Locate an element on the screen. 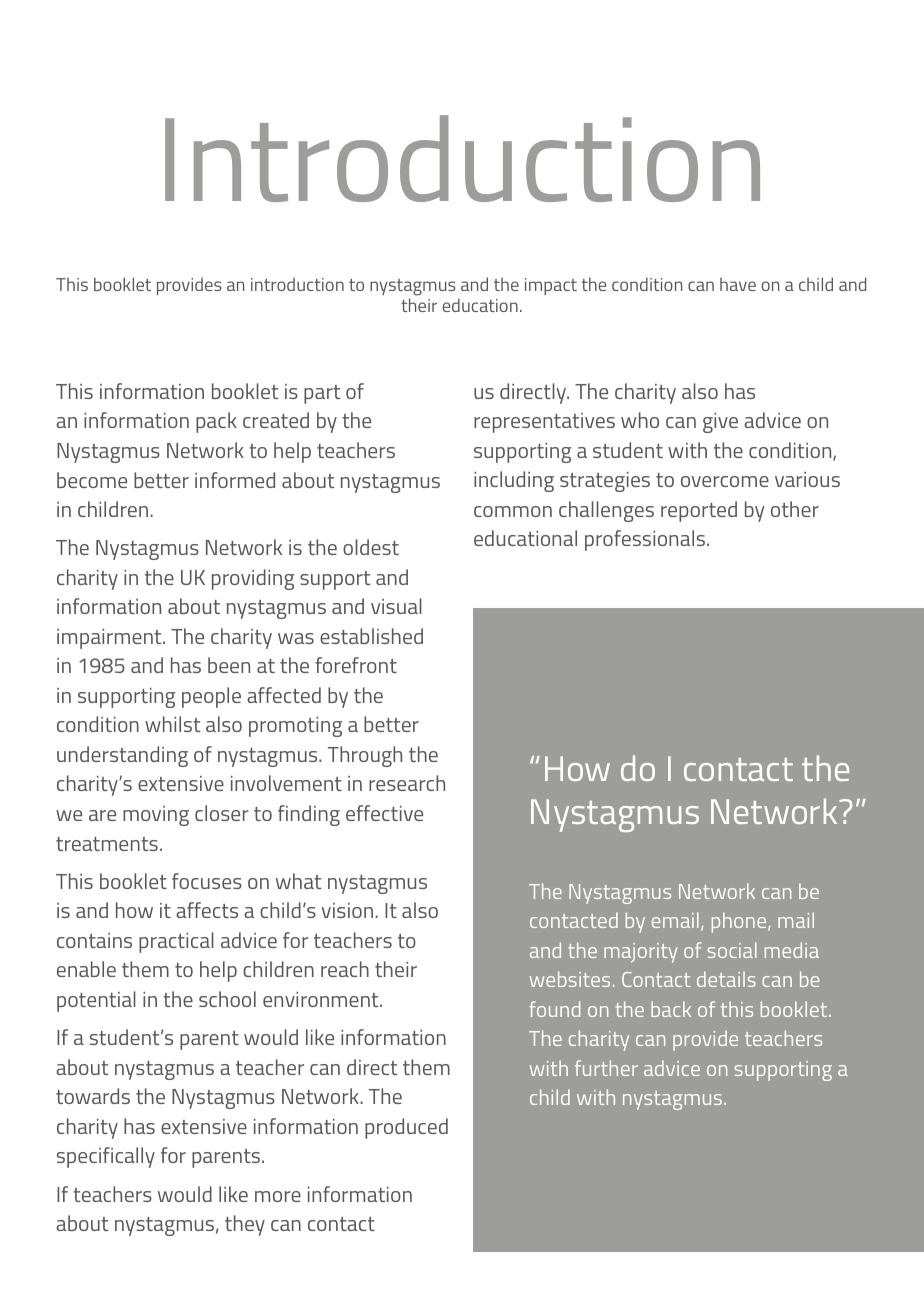 The height and width of the screenshot is (1308, 924). phone is located at coordinates (740, 922).
